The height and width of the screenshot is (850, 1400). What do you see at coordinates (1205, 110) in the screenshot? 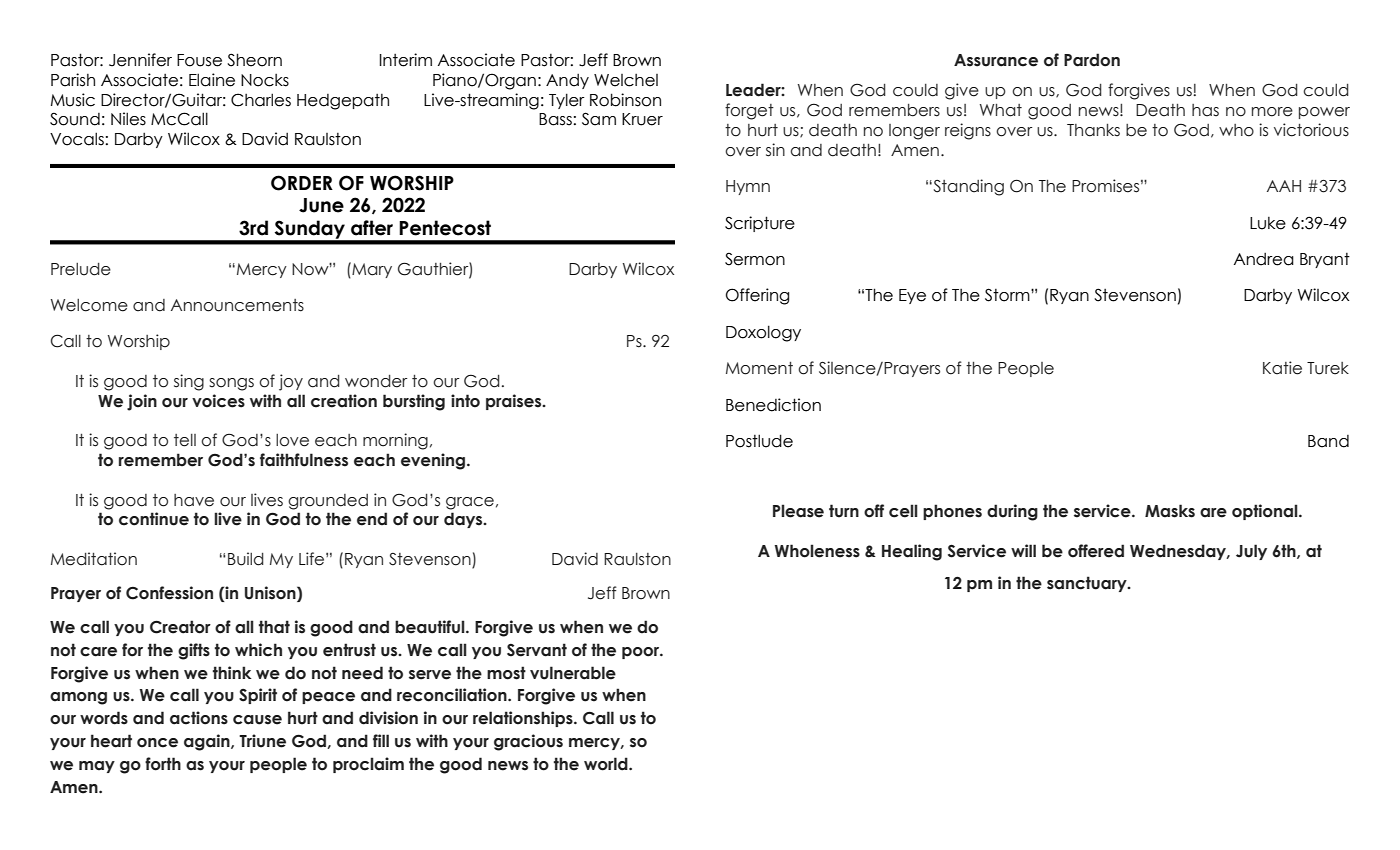
I see `has` at bounding box center [1205, 110].
